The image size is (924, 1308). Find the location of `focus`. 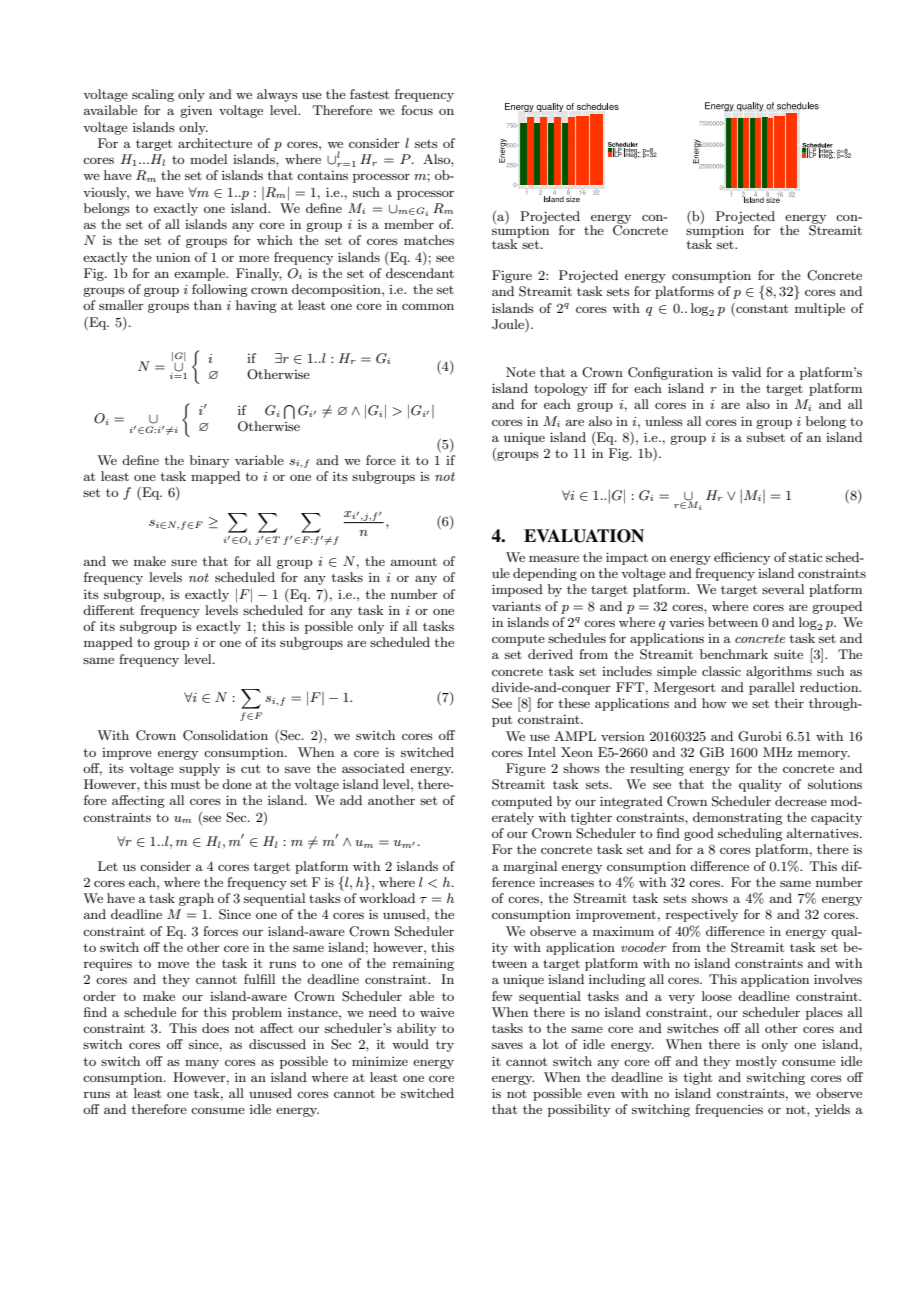

focus is located at coordinates (417, 110).
